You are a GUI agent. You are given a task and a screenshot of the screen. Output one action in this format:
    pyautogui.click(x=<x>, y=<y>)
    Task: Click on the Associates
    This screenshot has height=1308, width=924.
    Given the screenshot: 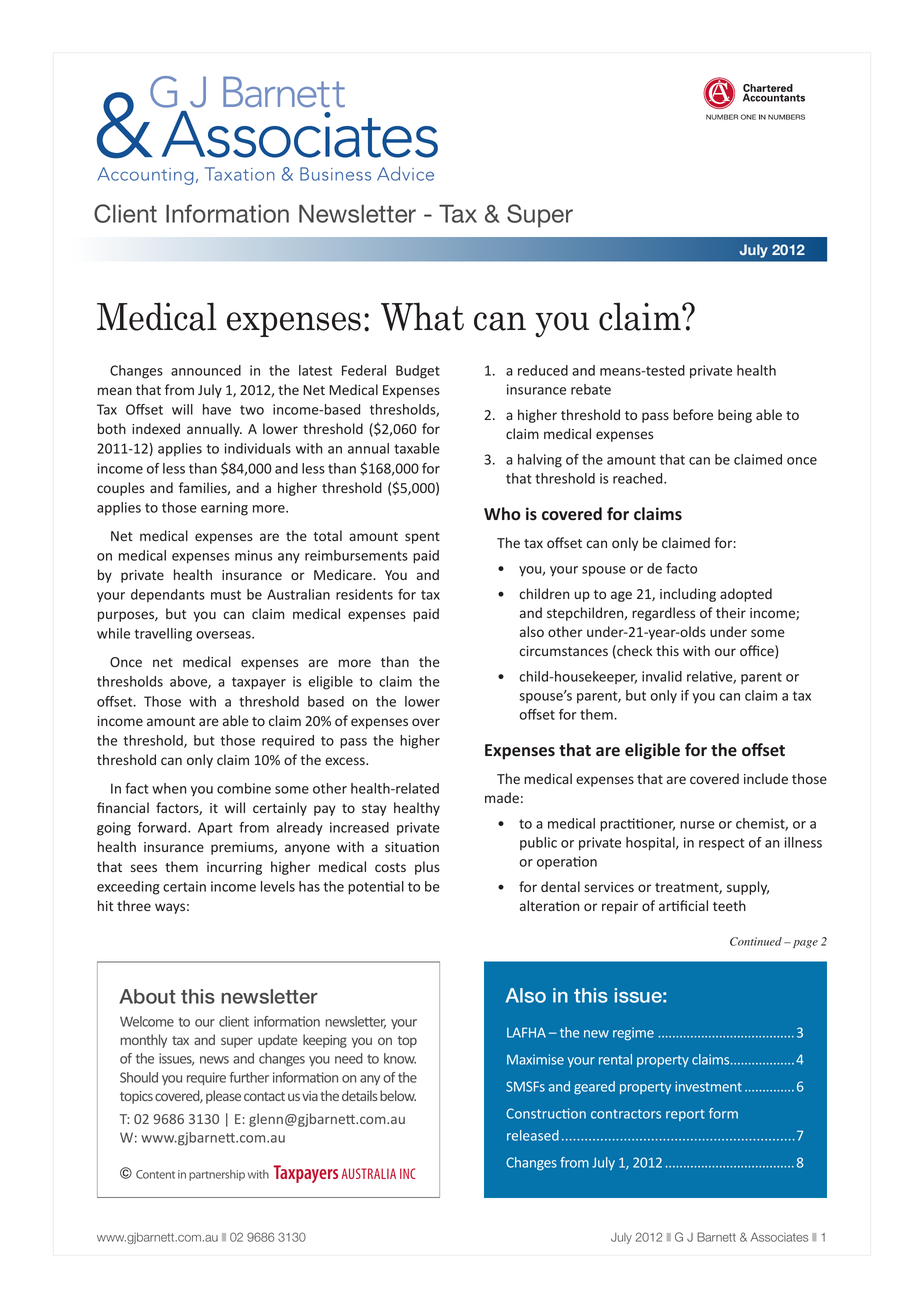 What is the action you would take?
    pyautogui.click(x=779, y=1237)
